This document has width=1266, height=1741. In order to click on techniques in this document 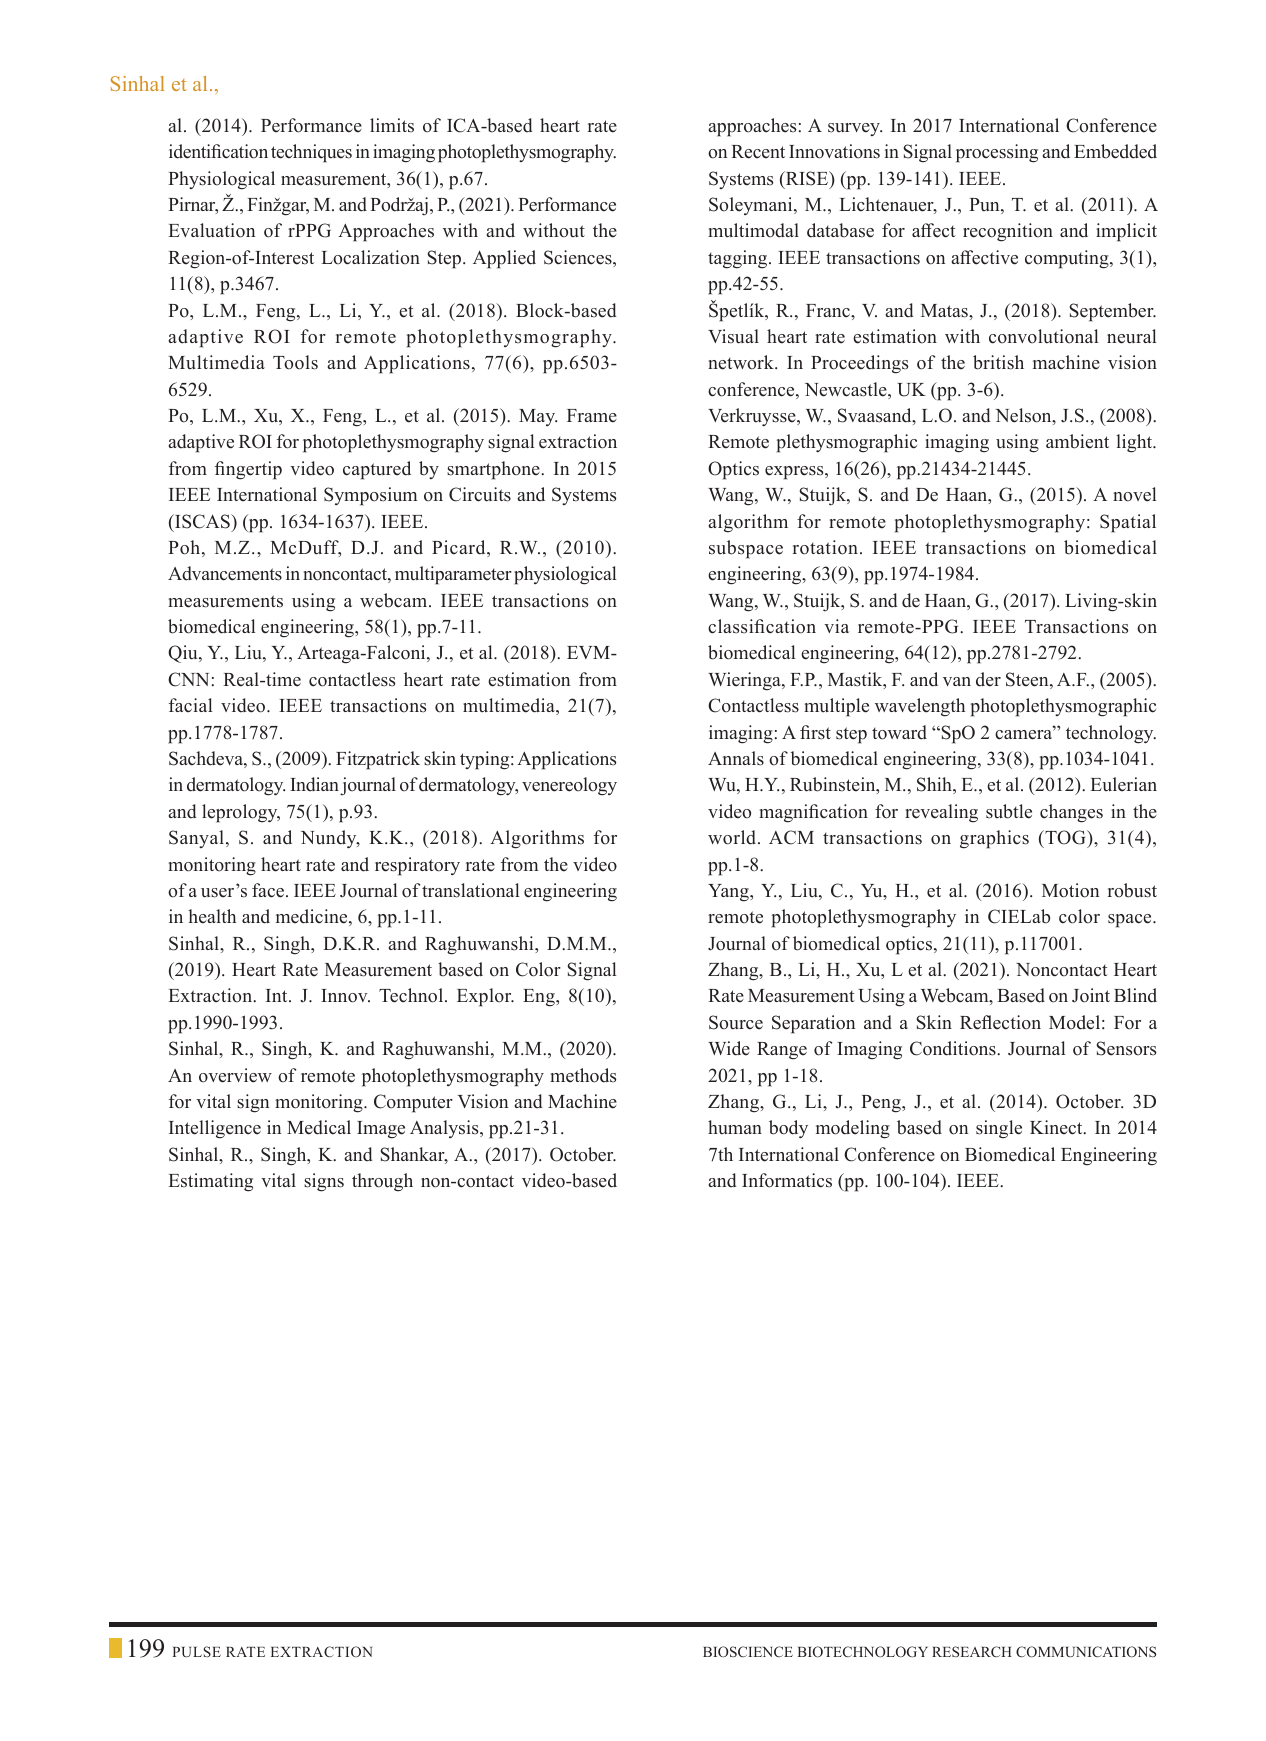, I will do `click(311, 153)`.
